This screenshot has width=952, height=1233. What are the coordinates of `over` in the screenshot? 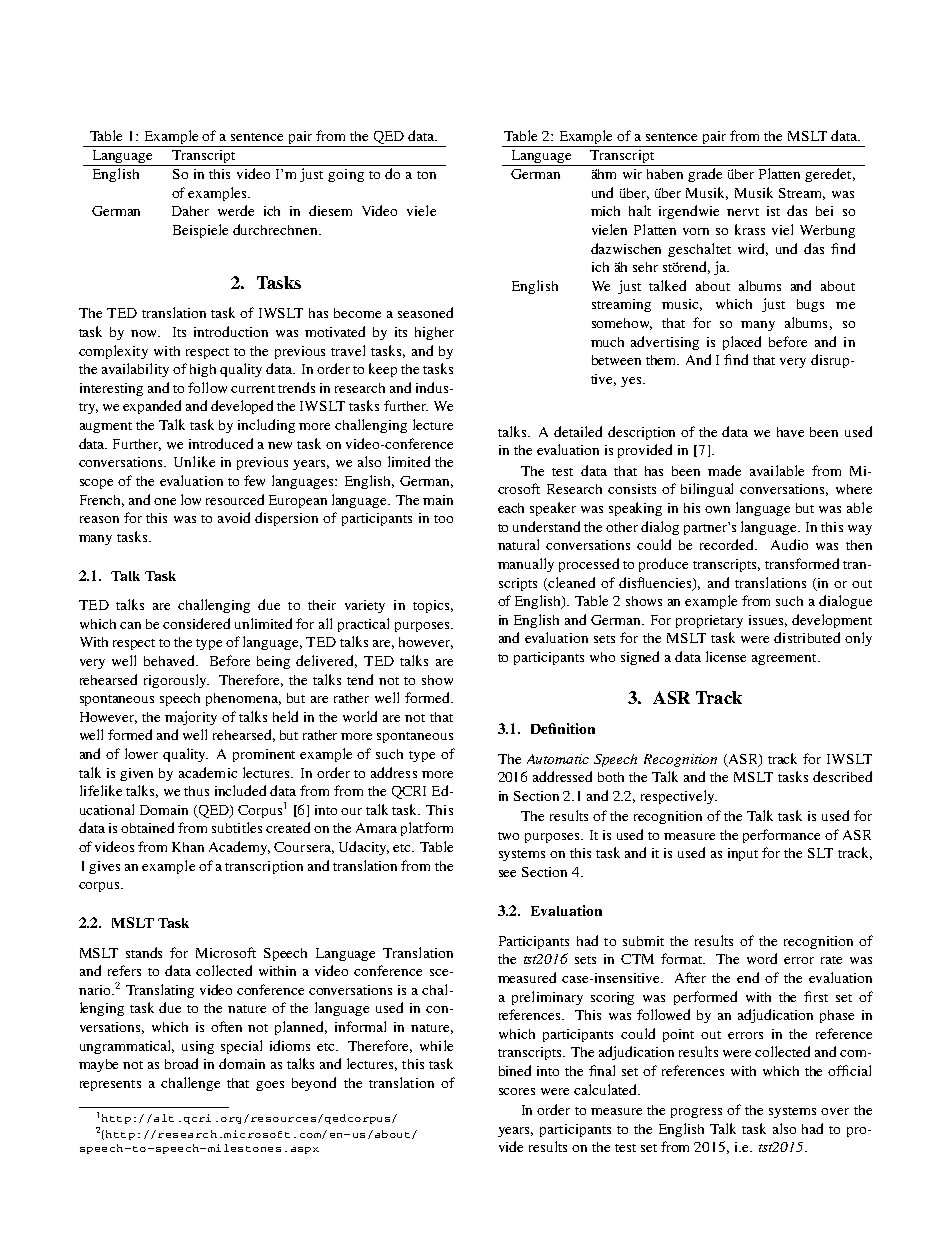 It's located at (835, 1111).
